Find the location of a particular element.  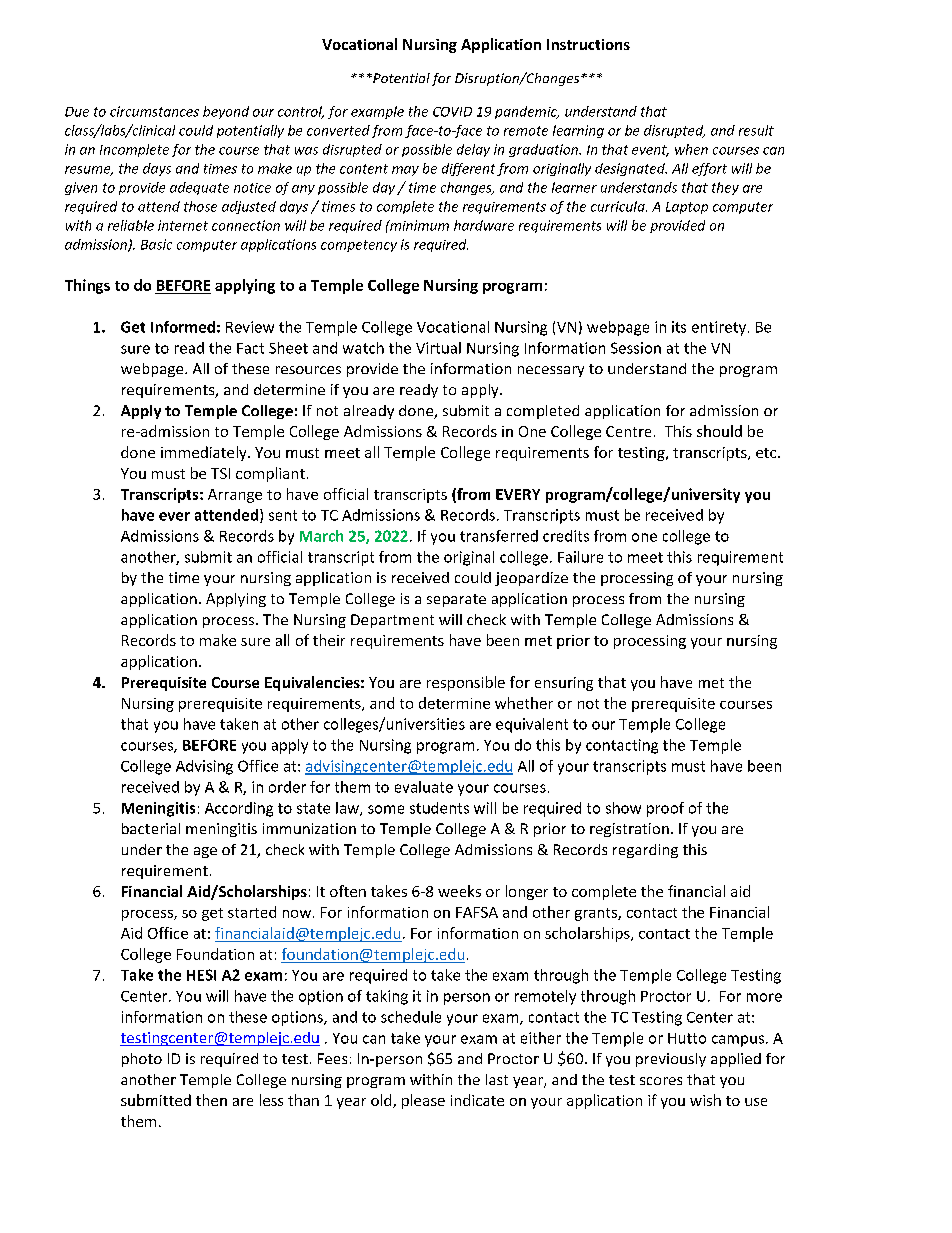

circumstances is located at coordinates (154, 111).
